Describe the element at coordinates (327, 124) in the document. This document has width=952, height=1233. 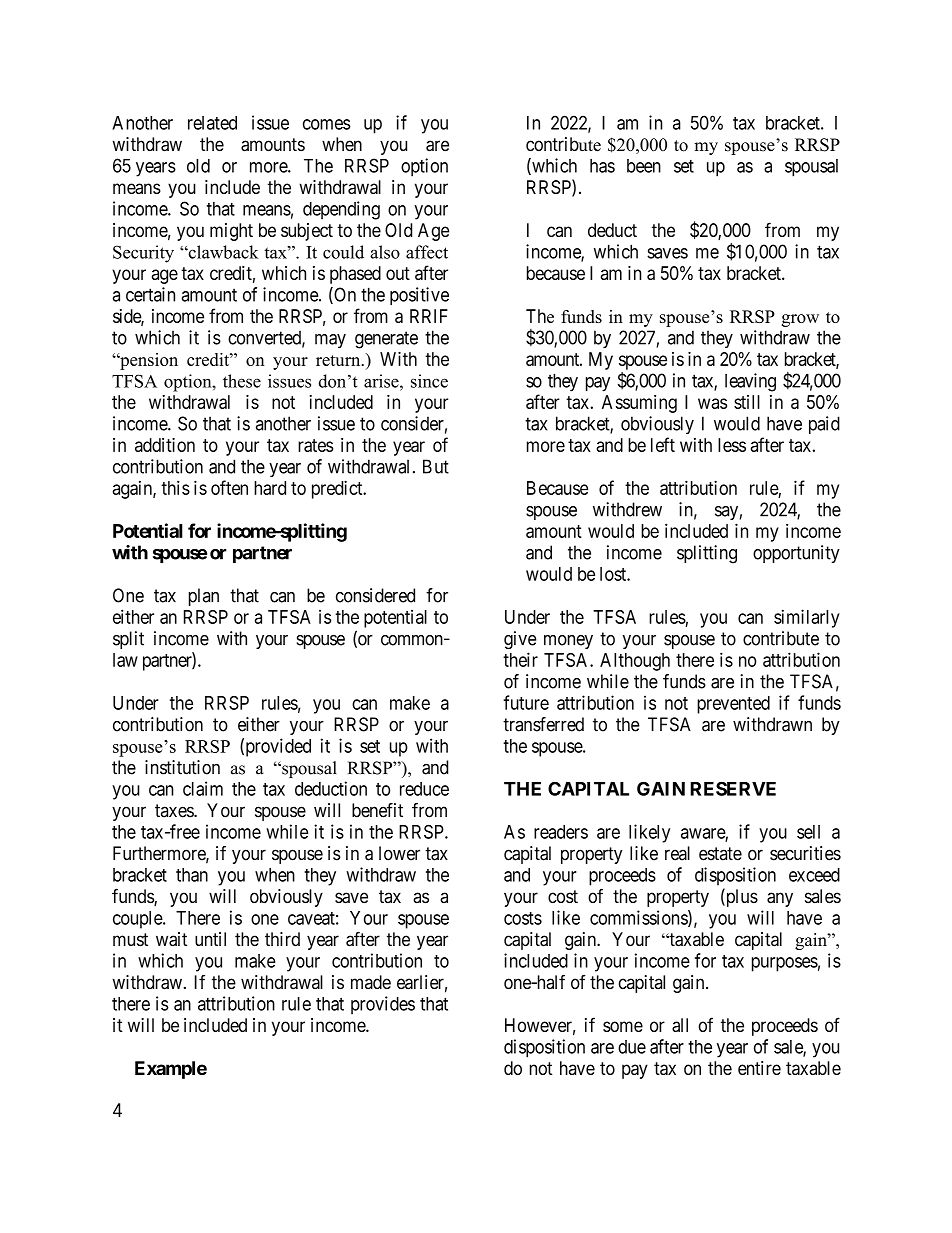
I see `comes` at that location.
